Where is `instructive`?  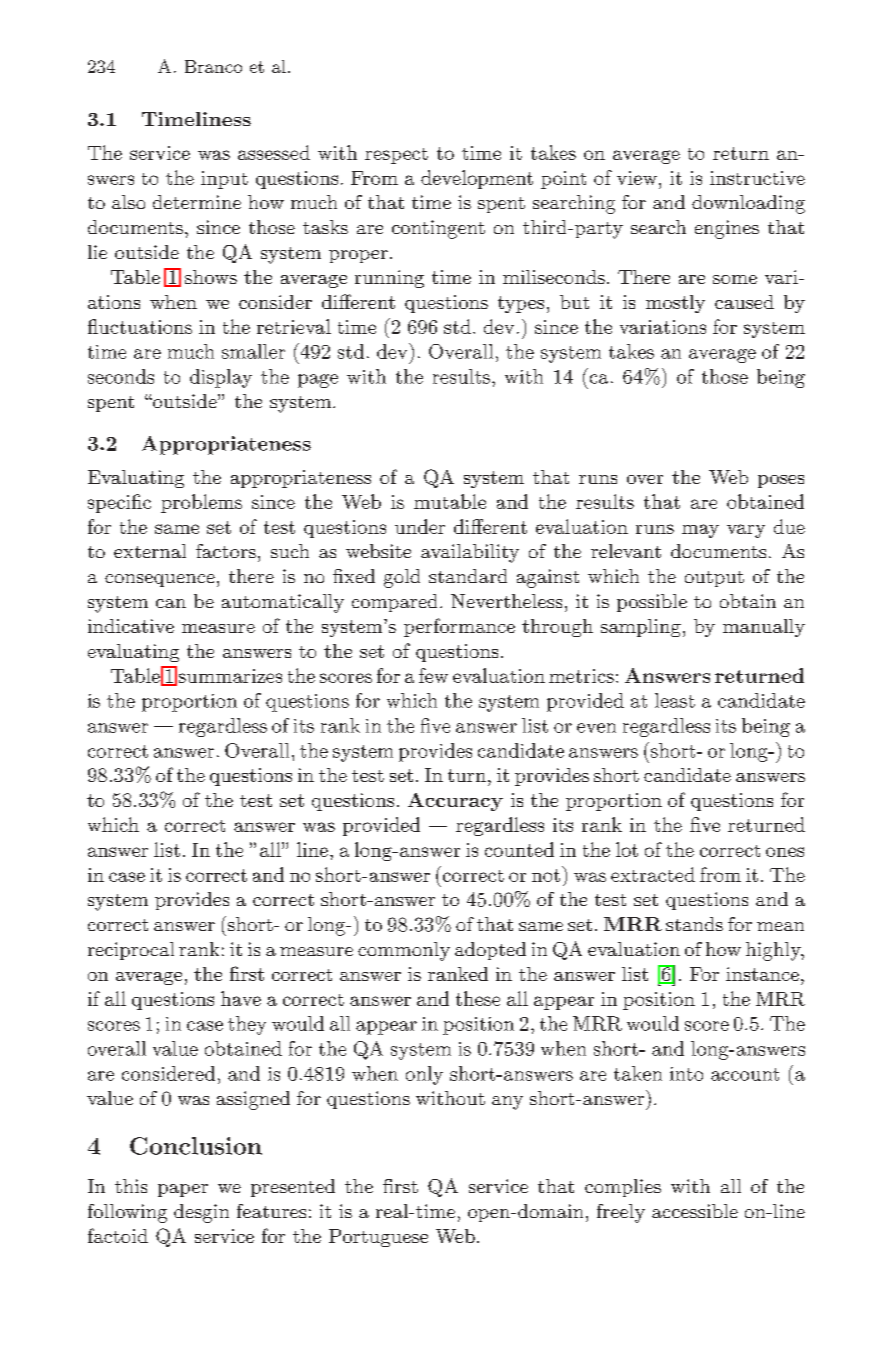
instructive is located at coordinates (757, 178).
